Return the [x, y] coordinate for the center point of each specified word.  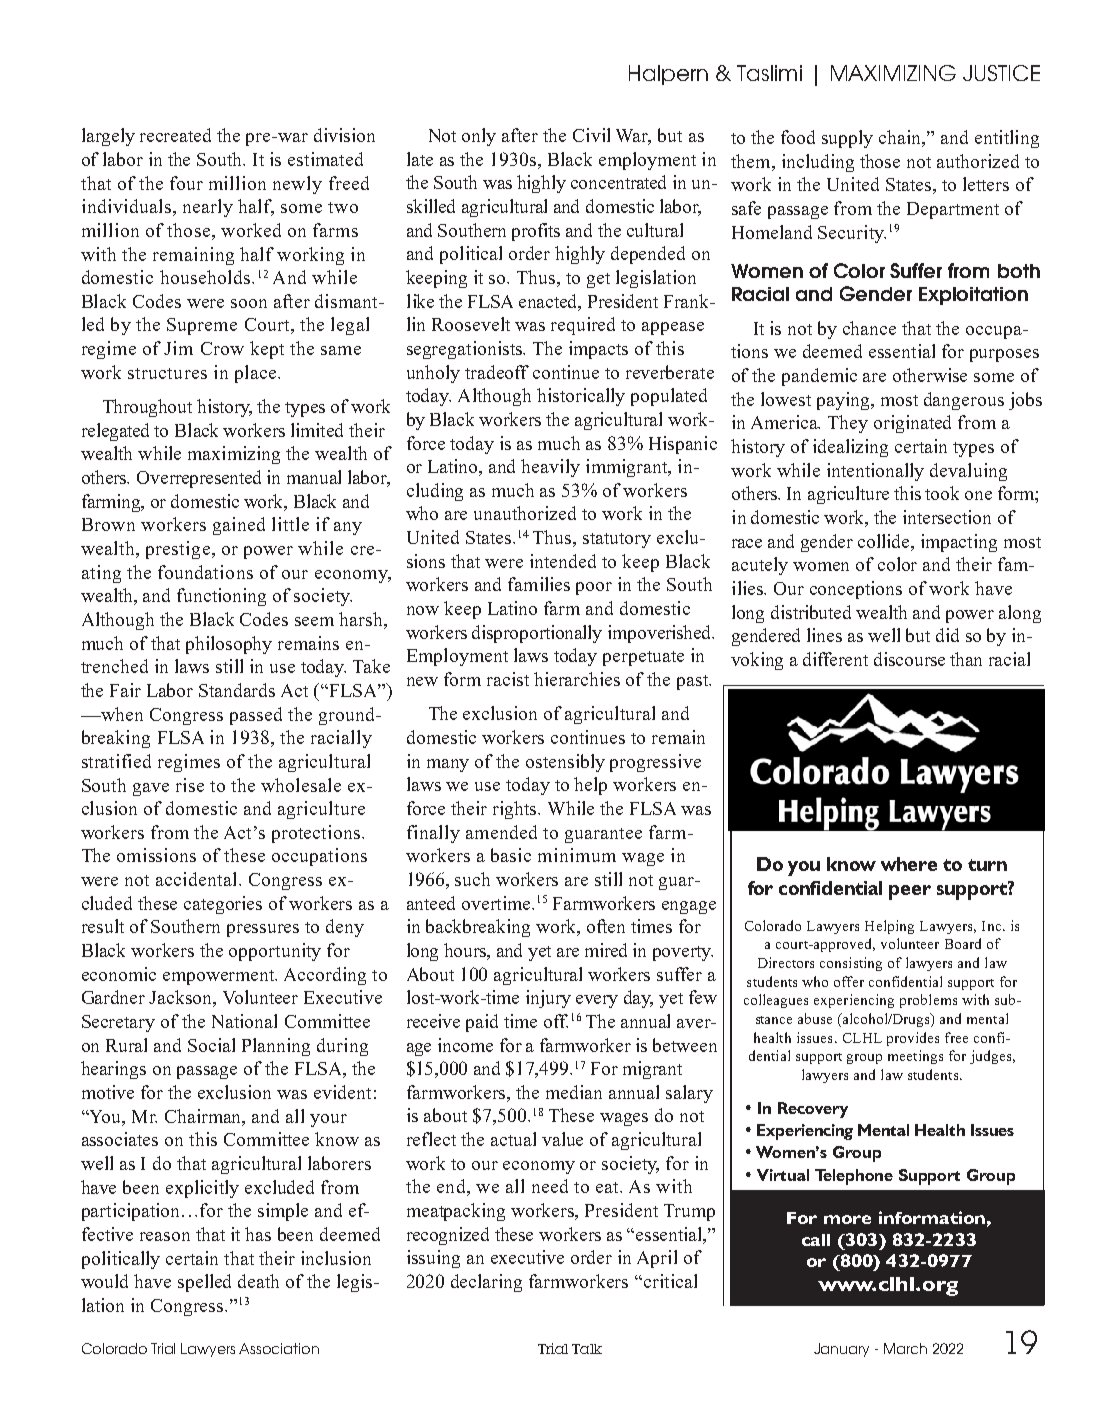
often [606, 926]
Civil [591, 135]
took [942, 493]
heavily [550, 468]
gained [239, 526]
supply [847, 139]
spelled [204, 1283]
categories [223, 905]
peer [910, 892]
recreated [175, 135]
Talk [587, 1349]
